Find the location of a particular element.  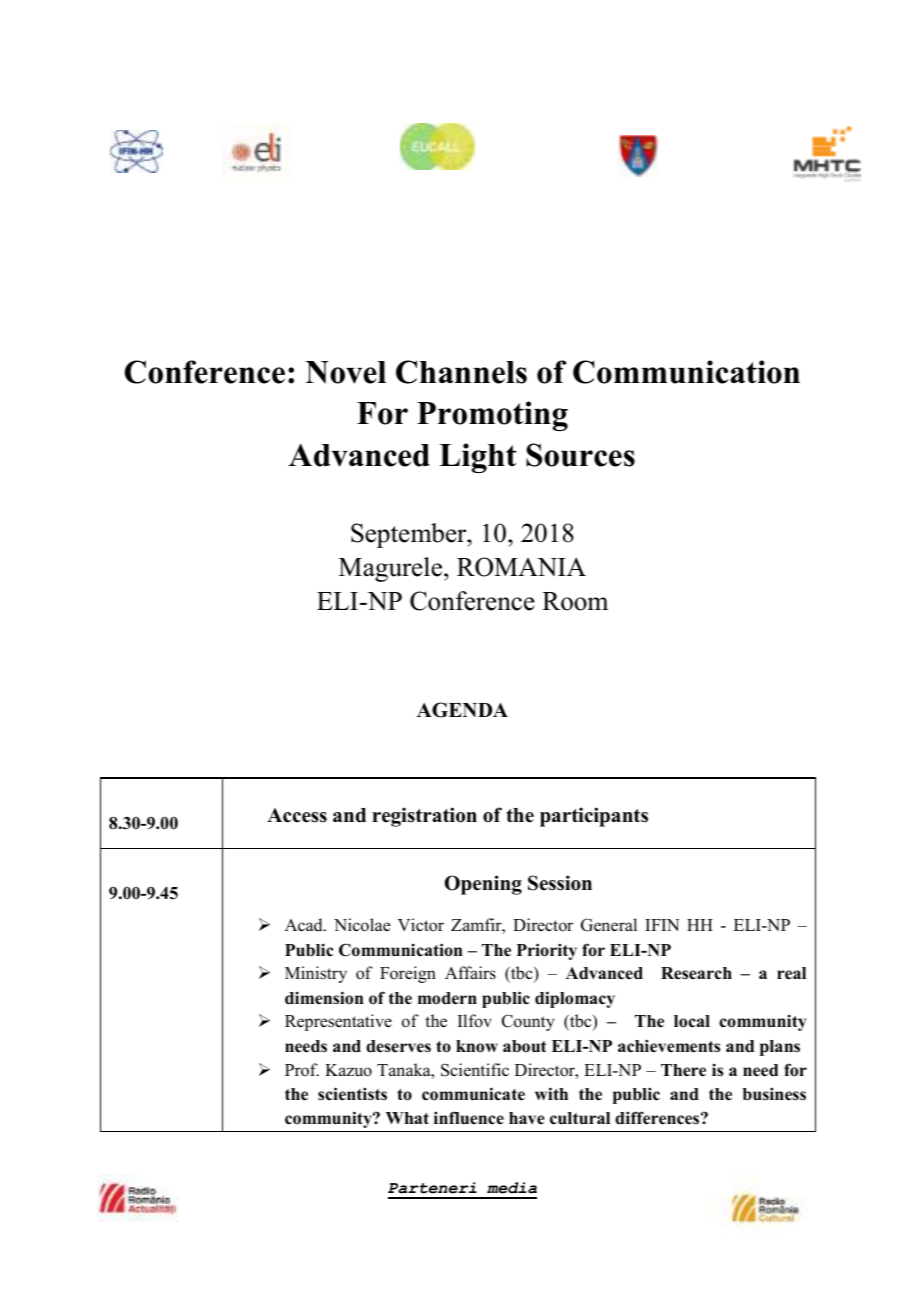

AGENDA is located at coordinates (462, 710).
